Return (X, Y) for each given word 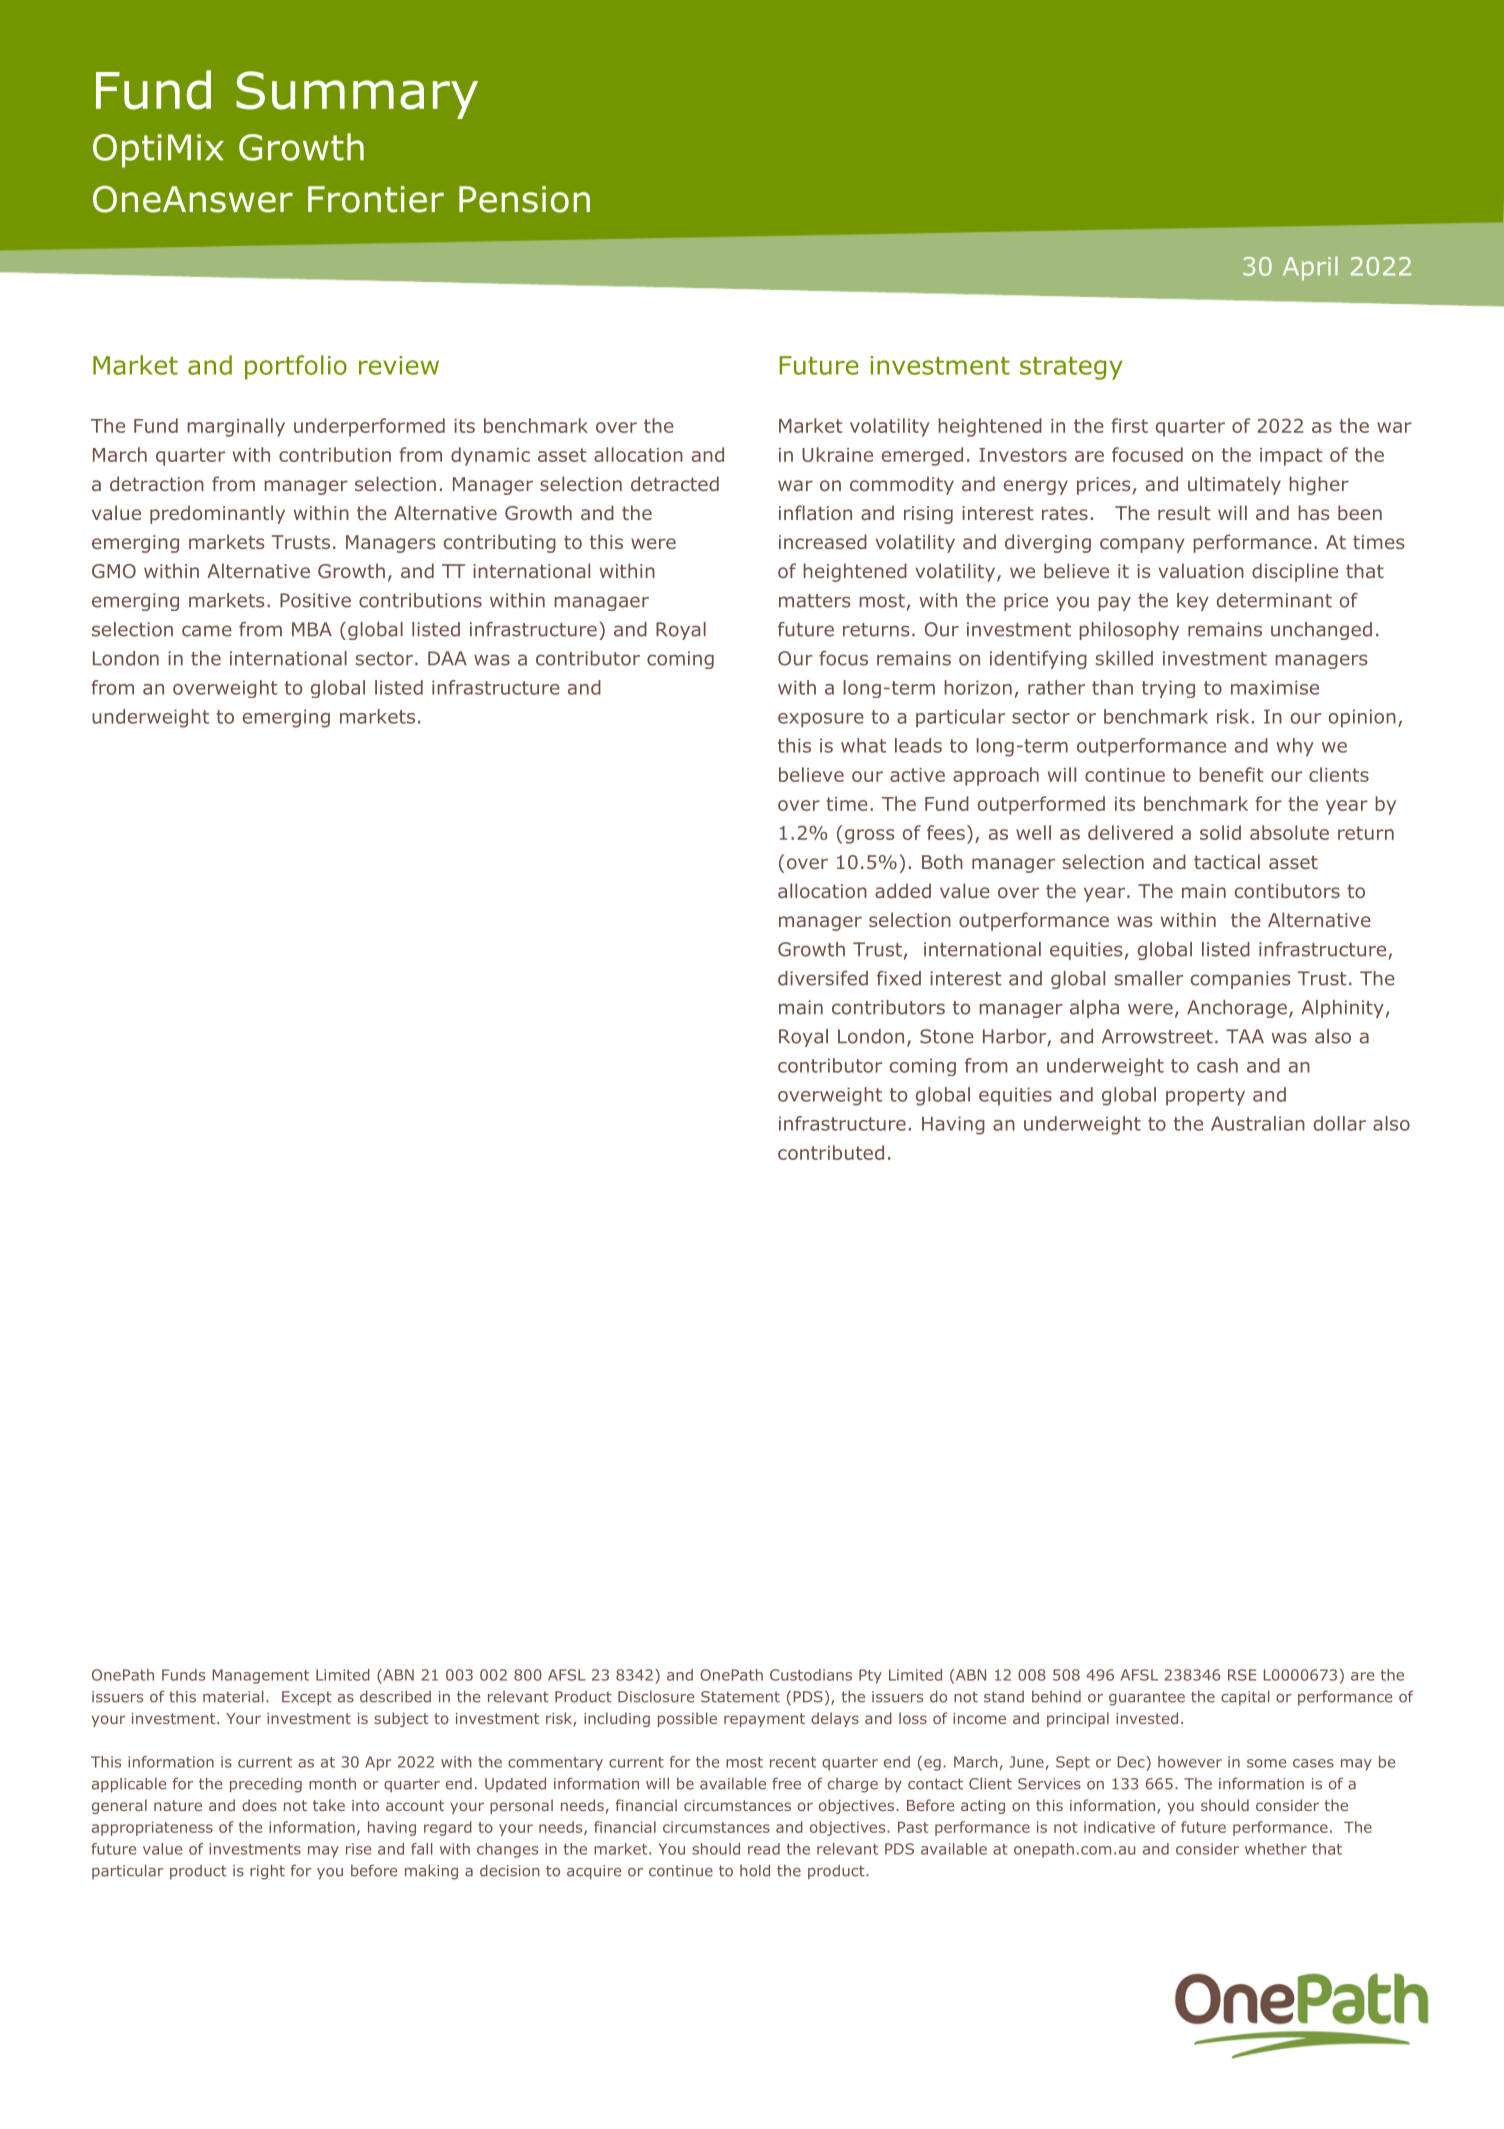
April (1310, 268)
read (764, 1849)
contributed (831, 1152)
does (259, 1805)
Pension (524, 199)
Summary (357, 95)
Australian (1258, 1123)
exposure (821, 720)
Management (261, 1676)
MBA (312, 629)
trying (1168, 689)
